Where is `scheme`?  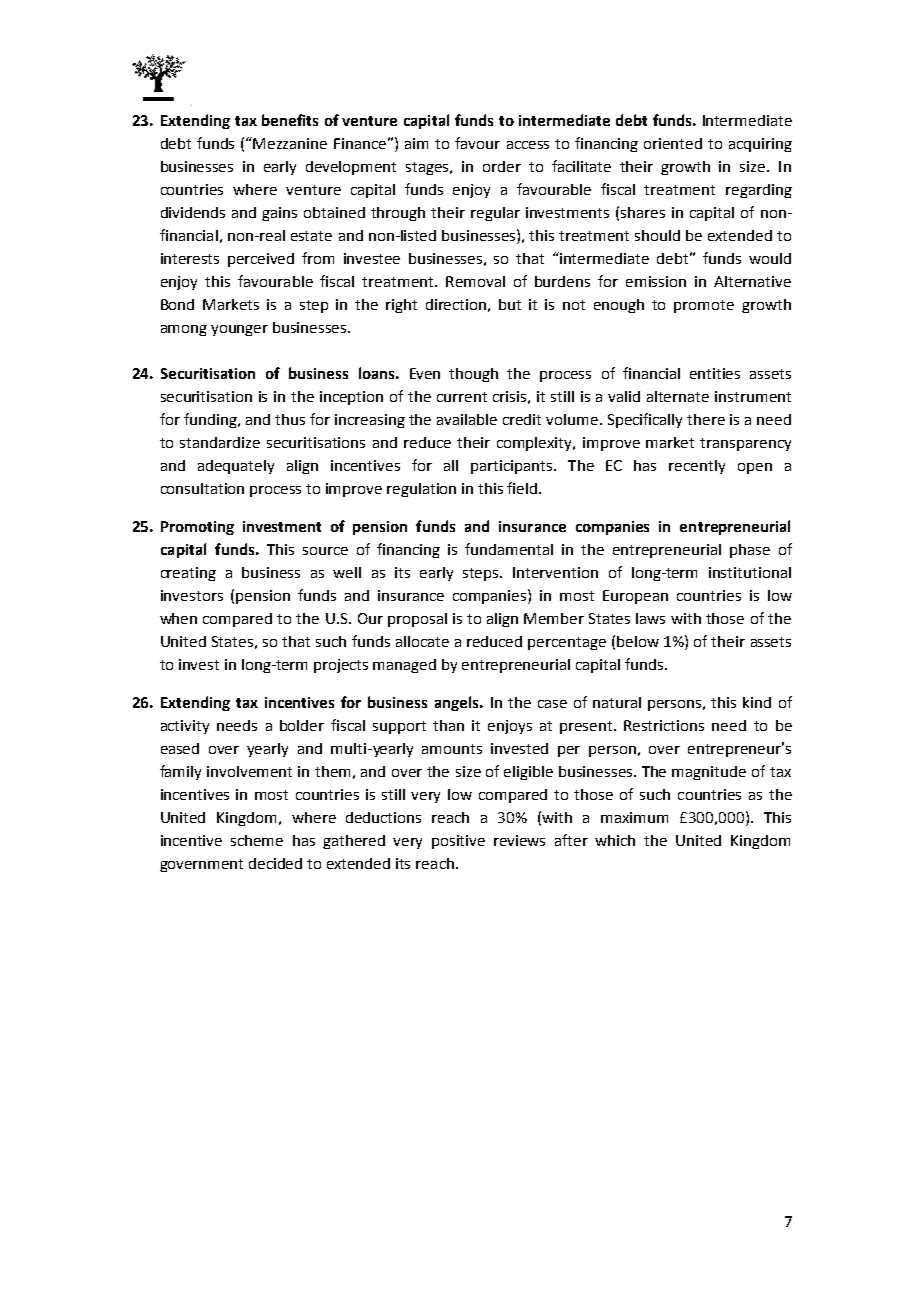
scheme is located at coordinates (257, 840).
